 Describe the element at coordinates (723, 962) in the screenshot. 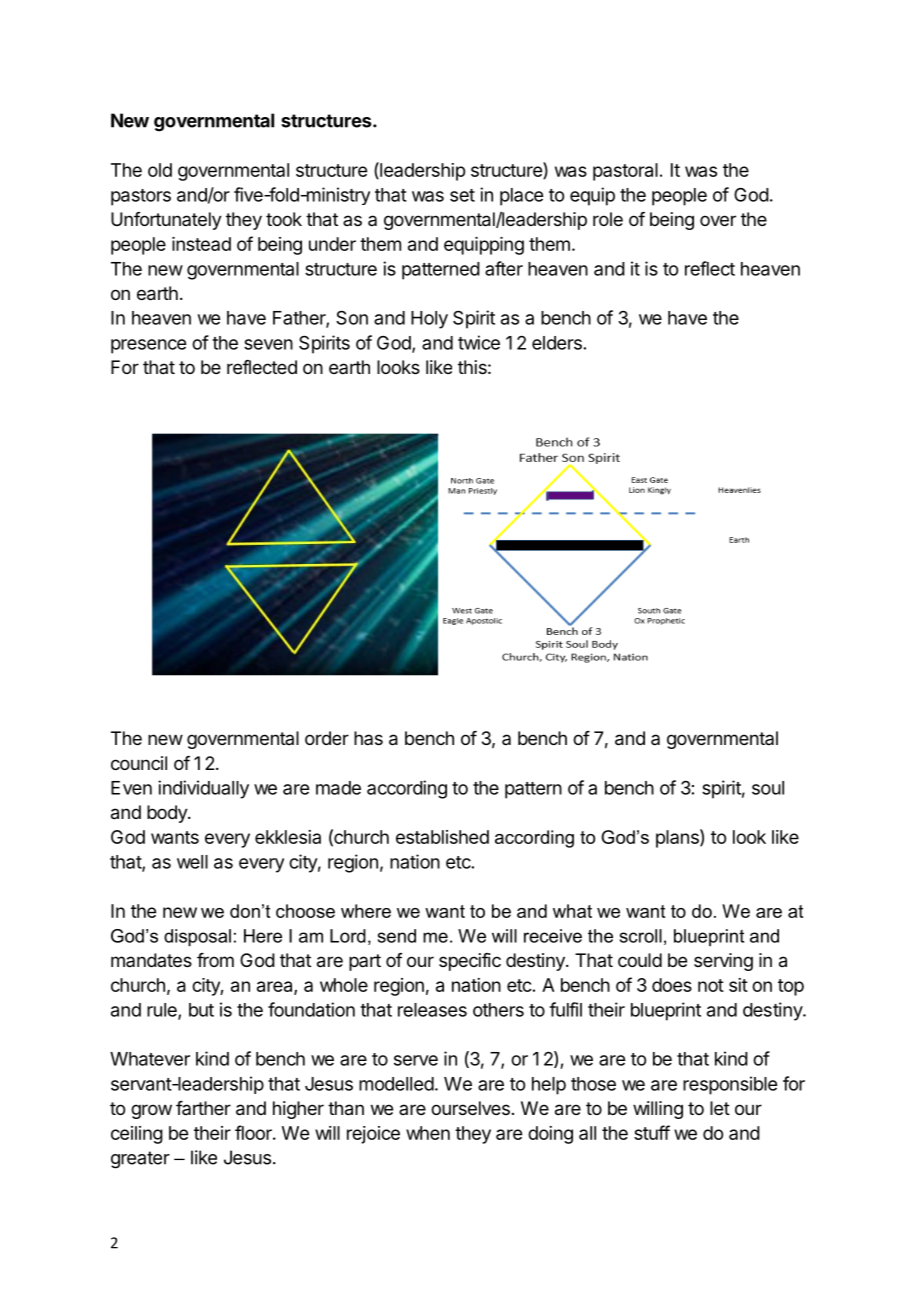

I see `serving` at that location.
